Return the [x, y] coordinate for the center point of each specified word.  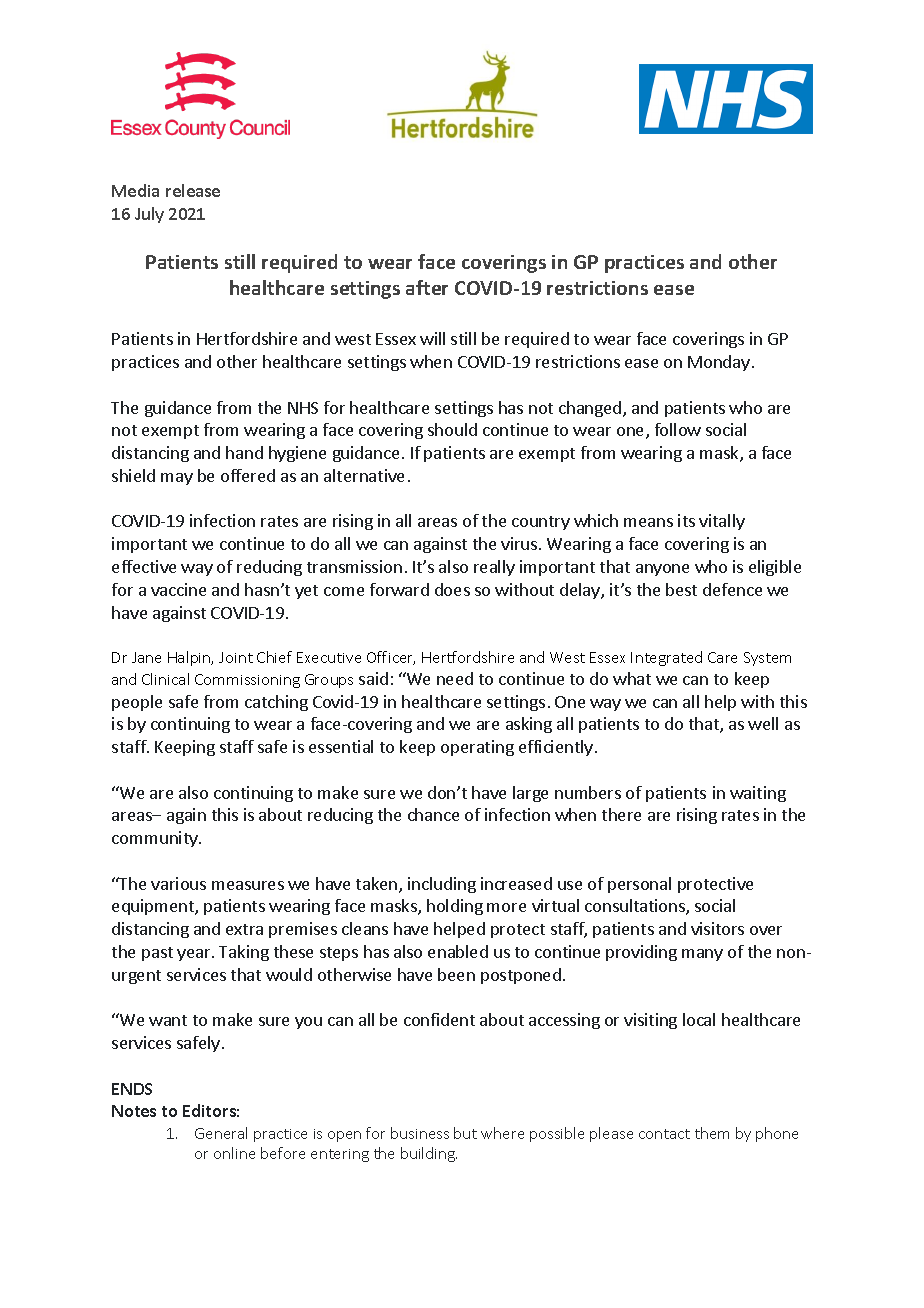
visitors [717, 928]
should [452, 429]
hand [244, 452]
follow [678, 429]
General [221, 1133]
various [178, 883]
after [427, 287]
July [149, 215]
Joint [236, 657]
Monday [719, 363]
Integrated [666, 658]
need [455, 678]
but [465, 1133]
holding [455, 907]
